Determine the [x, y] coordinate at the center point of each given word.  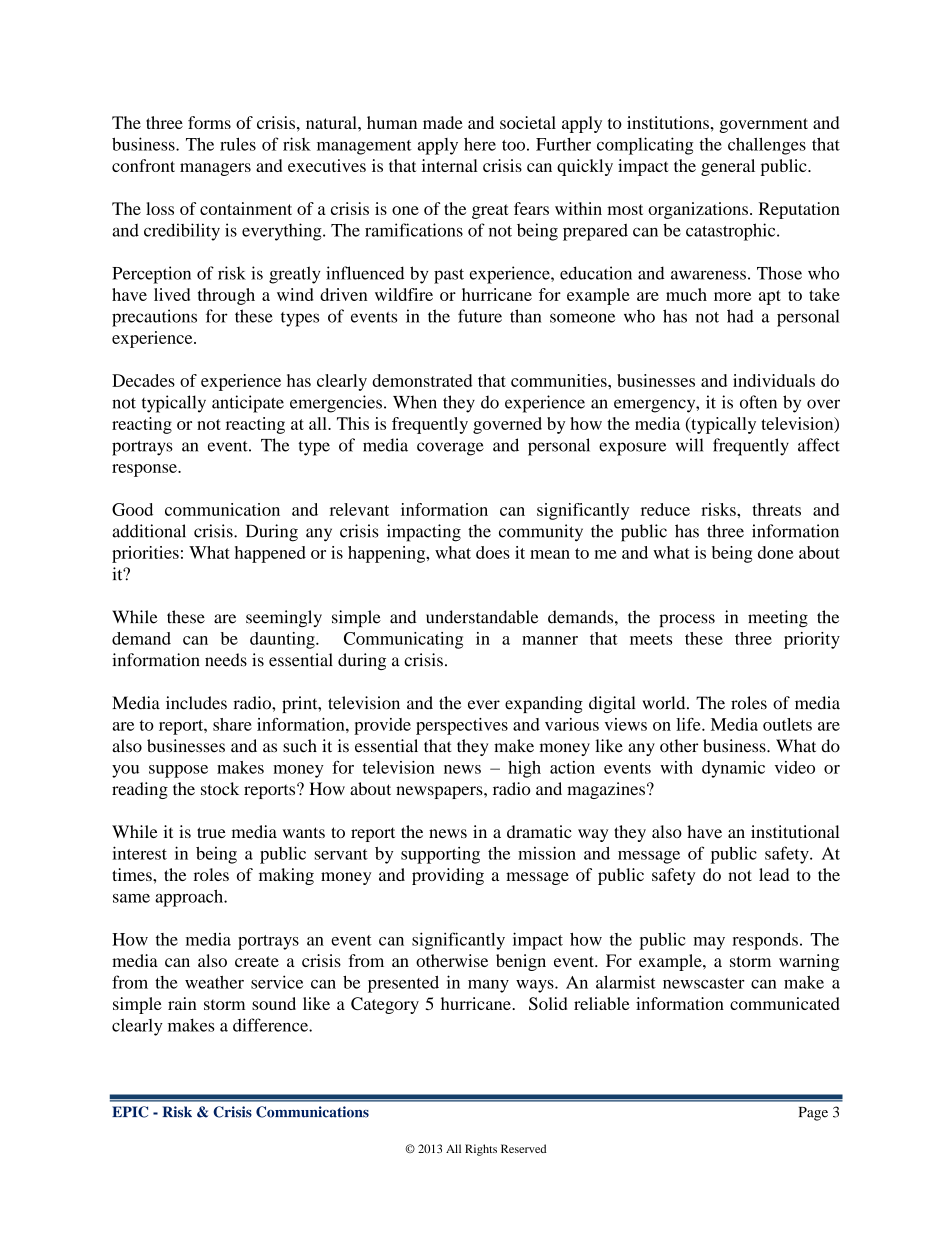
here [480, 144]
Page [813, 1114]
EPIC [130, 1112]
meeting [778, 618]
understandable [482, 617]
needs [226, 660]
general [728, 167]
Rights [481, 1150]
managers [215, 169]
